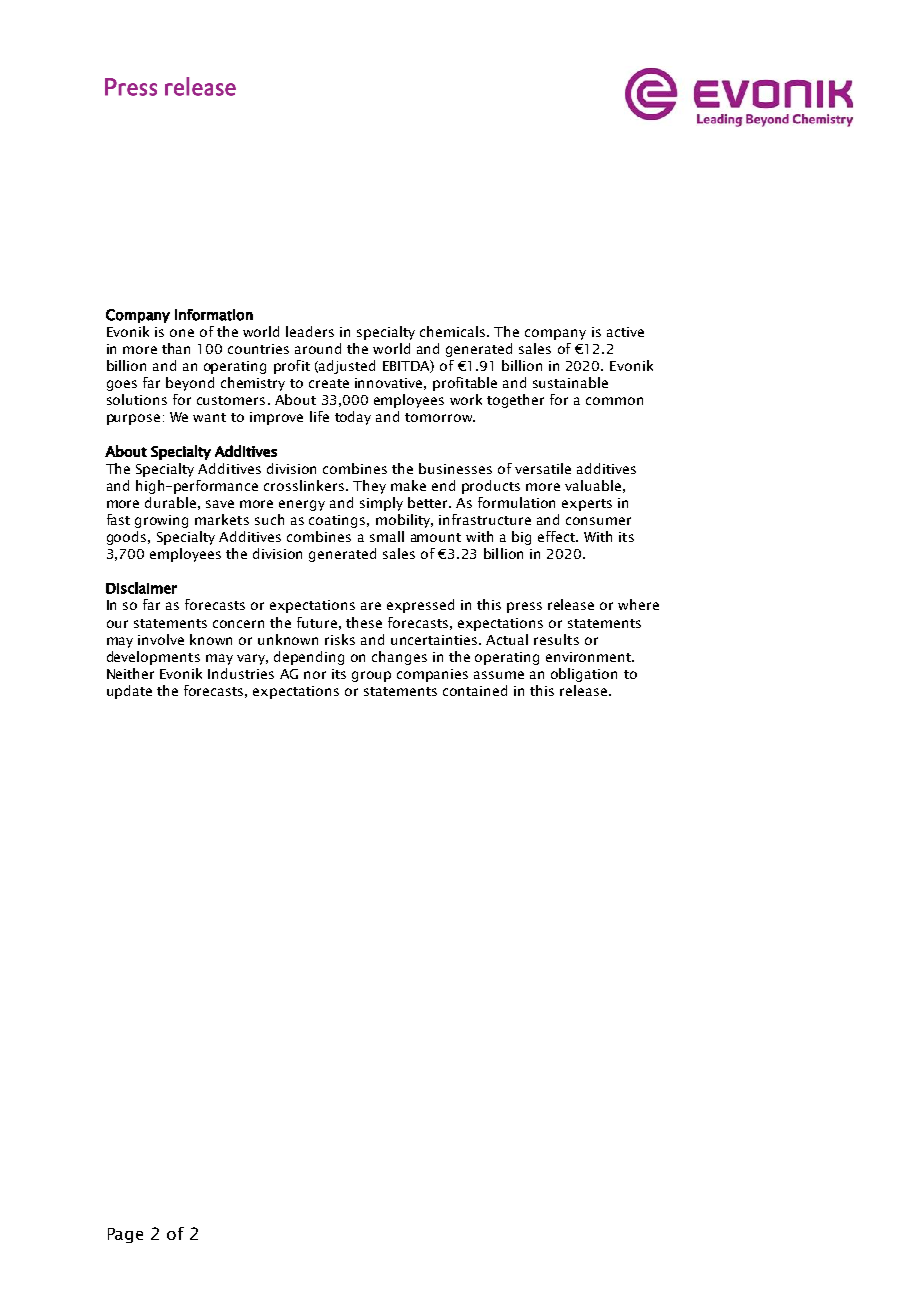 Image resolution: width=924 pixels, height=1308 pixels. I want to click on assume, so click(499, 675).
